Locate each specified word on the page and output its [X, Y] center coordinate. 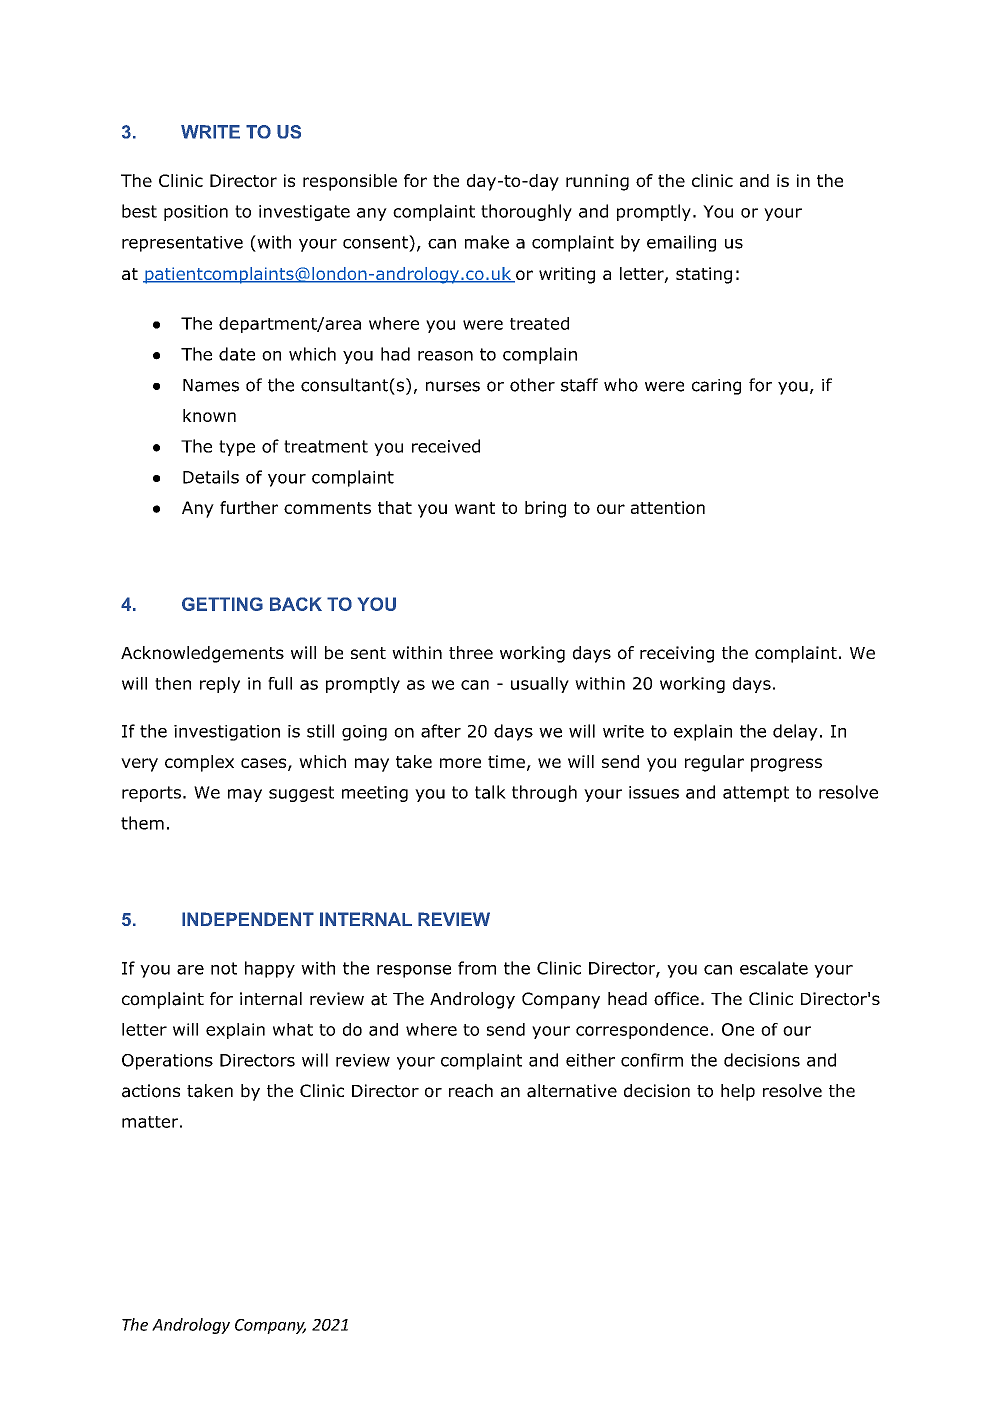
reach [471, 1091]
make [487, 242]
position [196, 213]
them [142, 823]
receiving [677, 654]
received [446, 446]
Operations [167, 1062]
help [738, 1092]
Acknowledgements [202, 654]
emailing [681, 243]
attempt [756, 794]
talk [490, 792]
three [471, 652]
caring [716, 387]
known [209, 415]
